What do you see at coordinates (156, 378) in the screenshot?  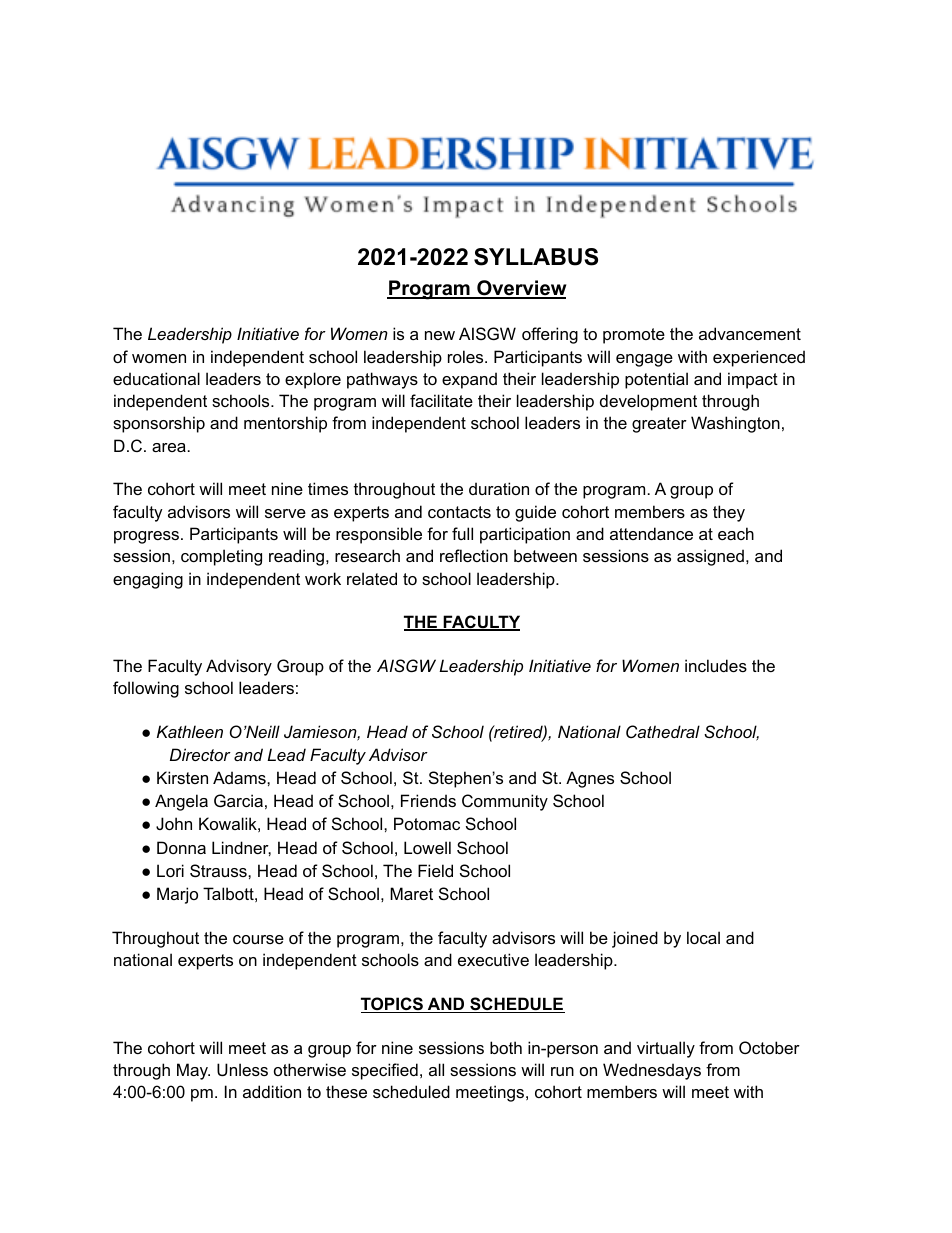 I see `educational` at bounding box center [156, 378].
